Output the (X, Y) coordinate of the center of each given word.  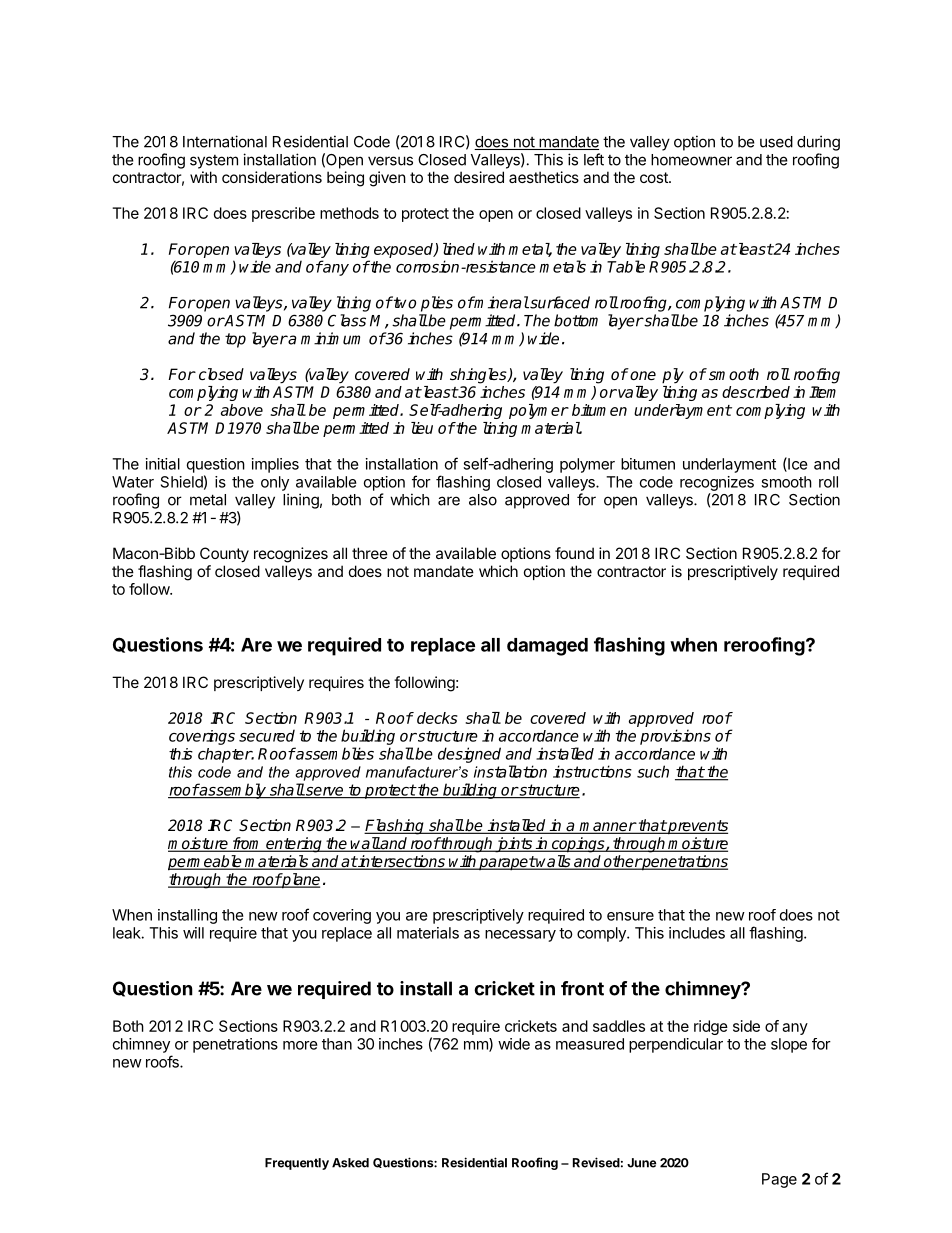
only (275, 483)
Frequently (297, 1164)
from (247, 844)
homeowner (691, 160)
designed (469, 755)
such (653, 771)
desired (479, 177)
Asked (350, 1163)
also (483, 500)
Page (779, 1180)
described (756, 392)
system (214, 162)
